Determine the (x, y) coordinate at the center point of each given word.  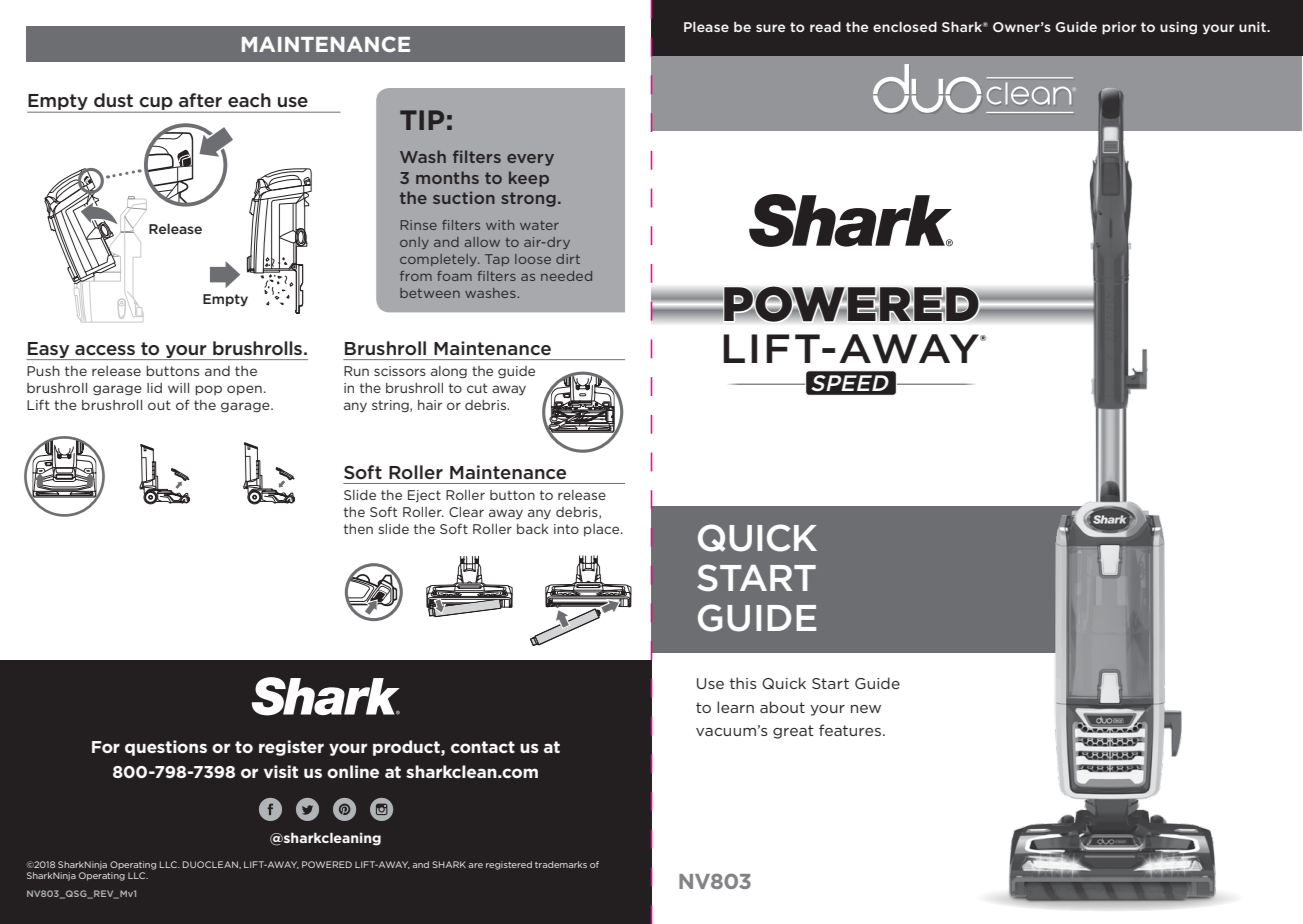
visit (281, 771)
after (200, 100)
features (850, 730)
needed (566, 276)
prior (1119, 28)
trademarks (561, 864)
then (358, 529)
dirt (568, 259)
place (603, 530)
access (105, 350)
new (866, 709)
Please (706, 27)
